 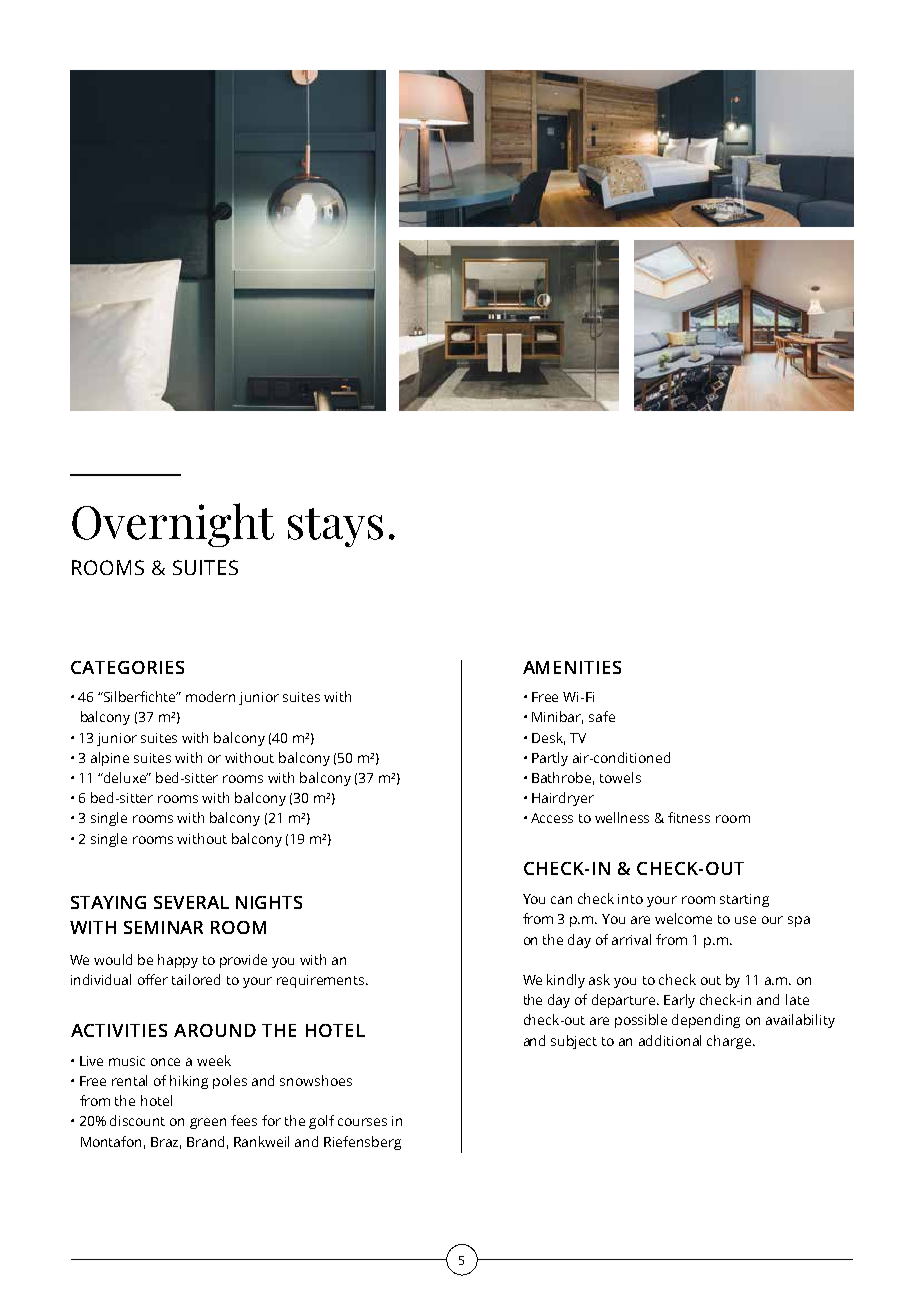 I want to click on green, so click(x=208, y=1123).
